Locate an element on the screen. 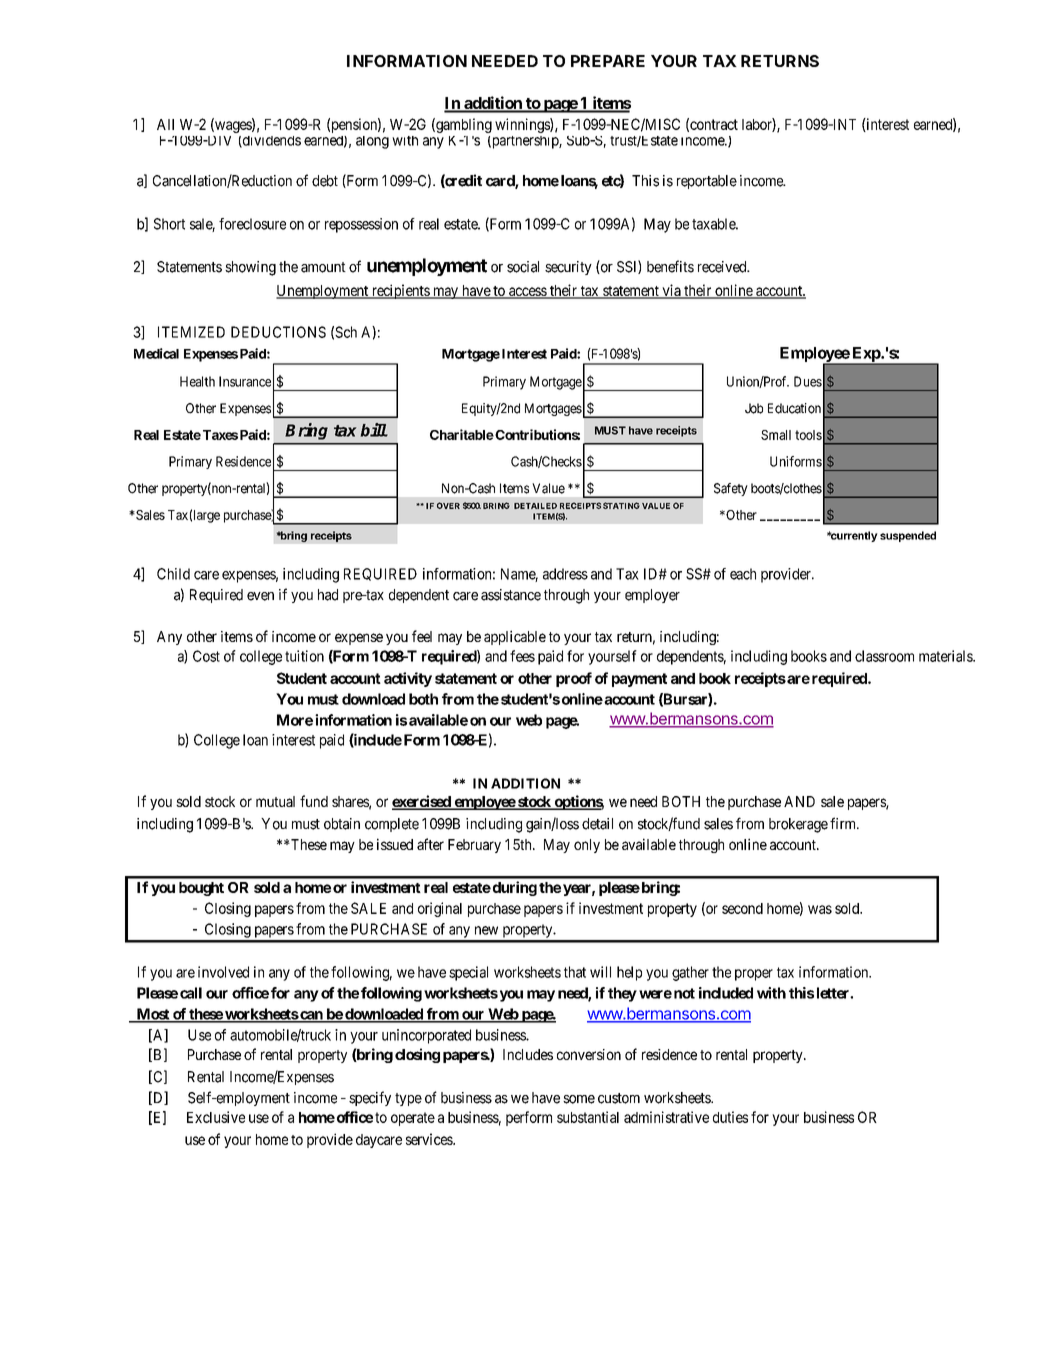  access is located at coordinates (527, 292).
